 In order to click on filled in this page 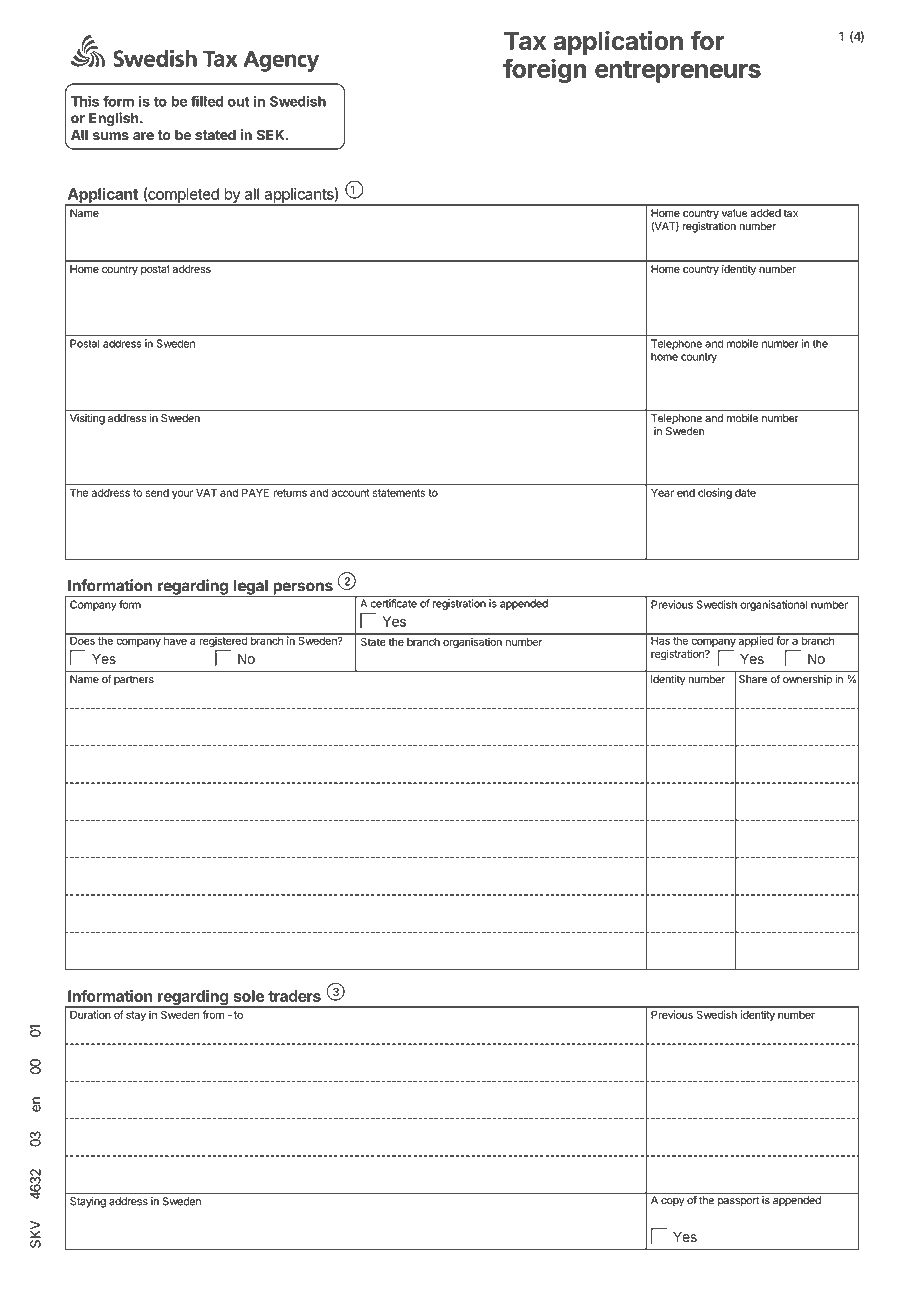, I will do `click(207, 101)`.
